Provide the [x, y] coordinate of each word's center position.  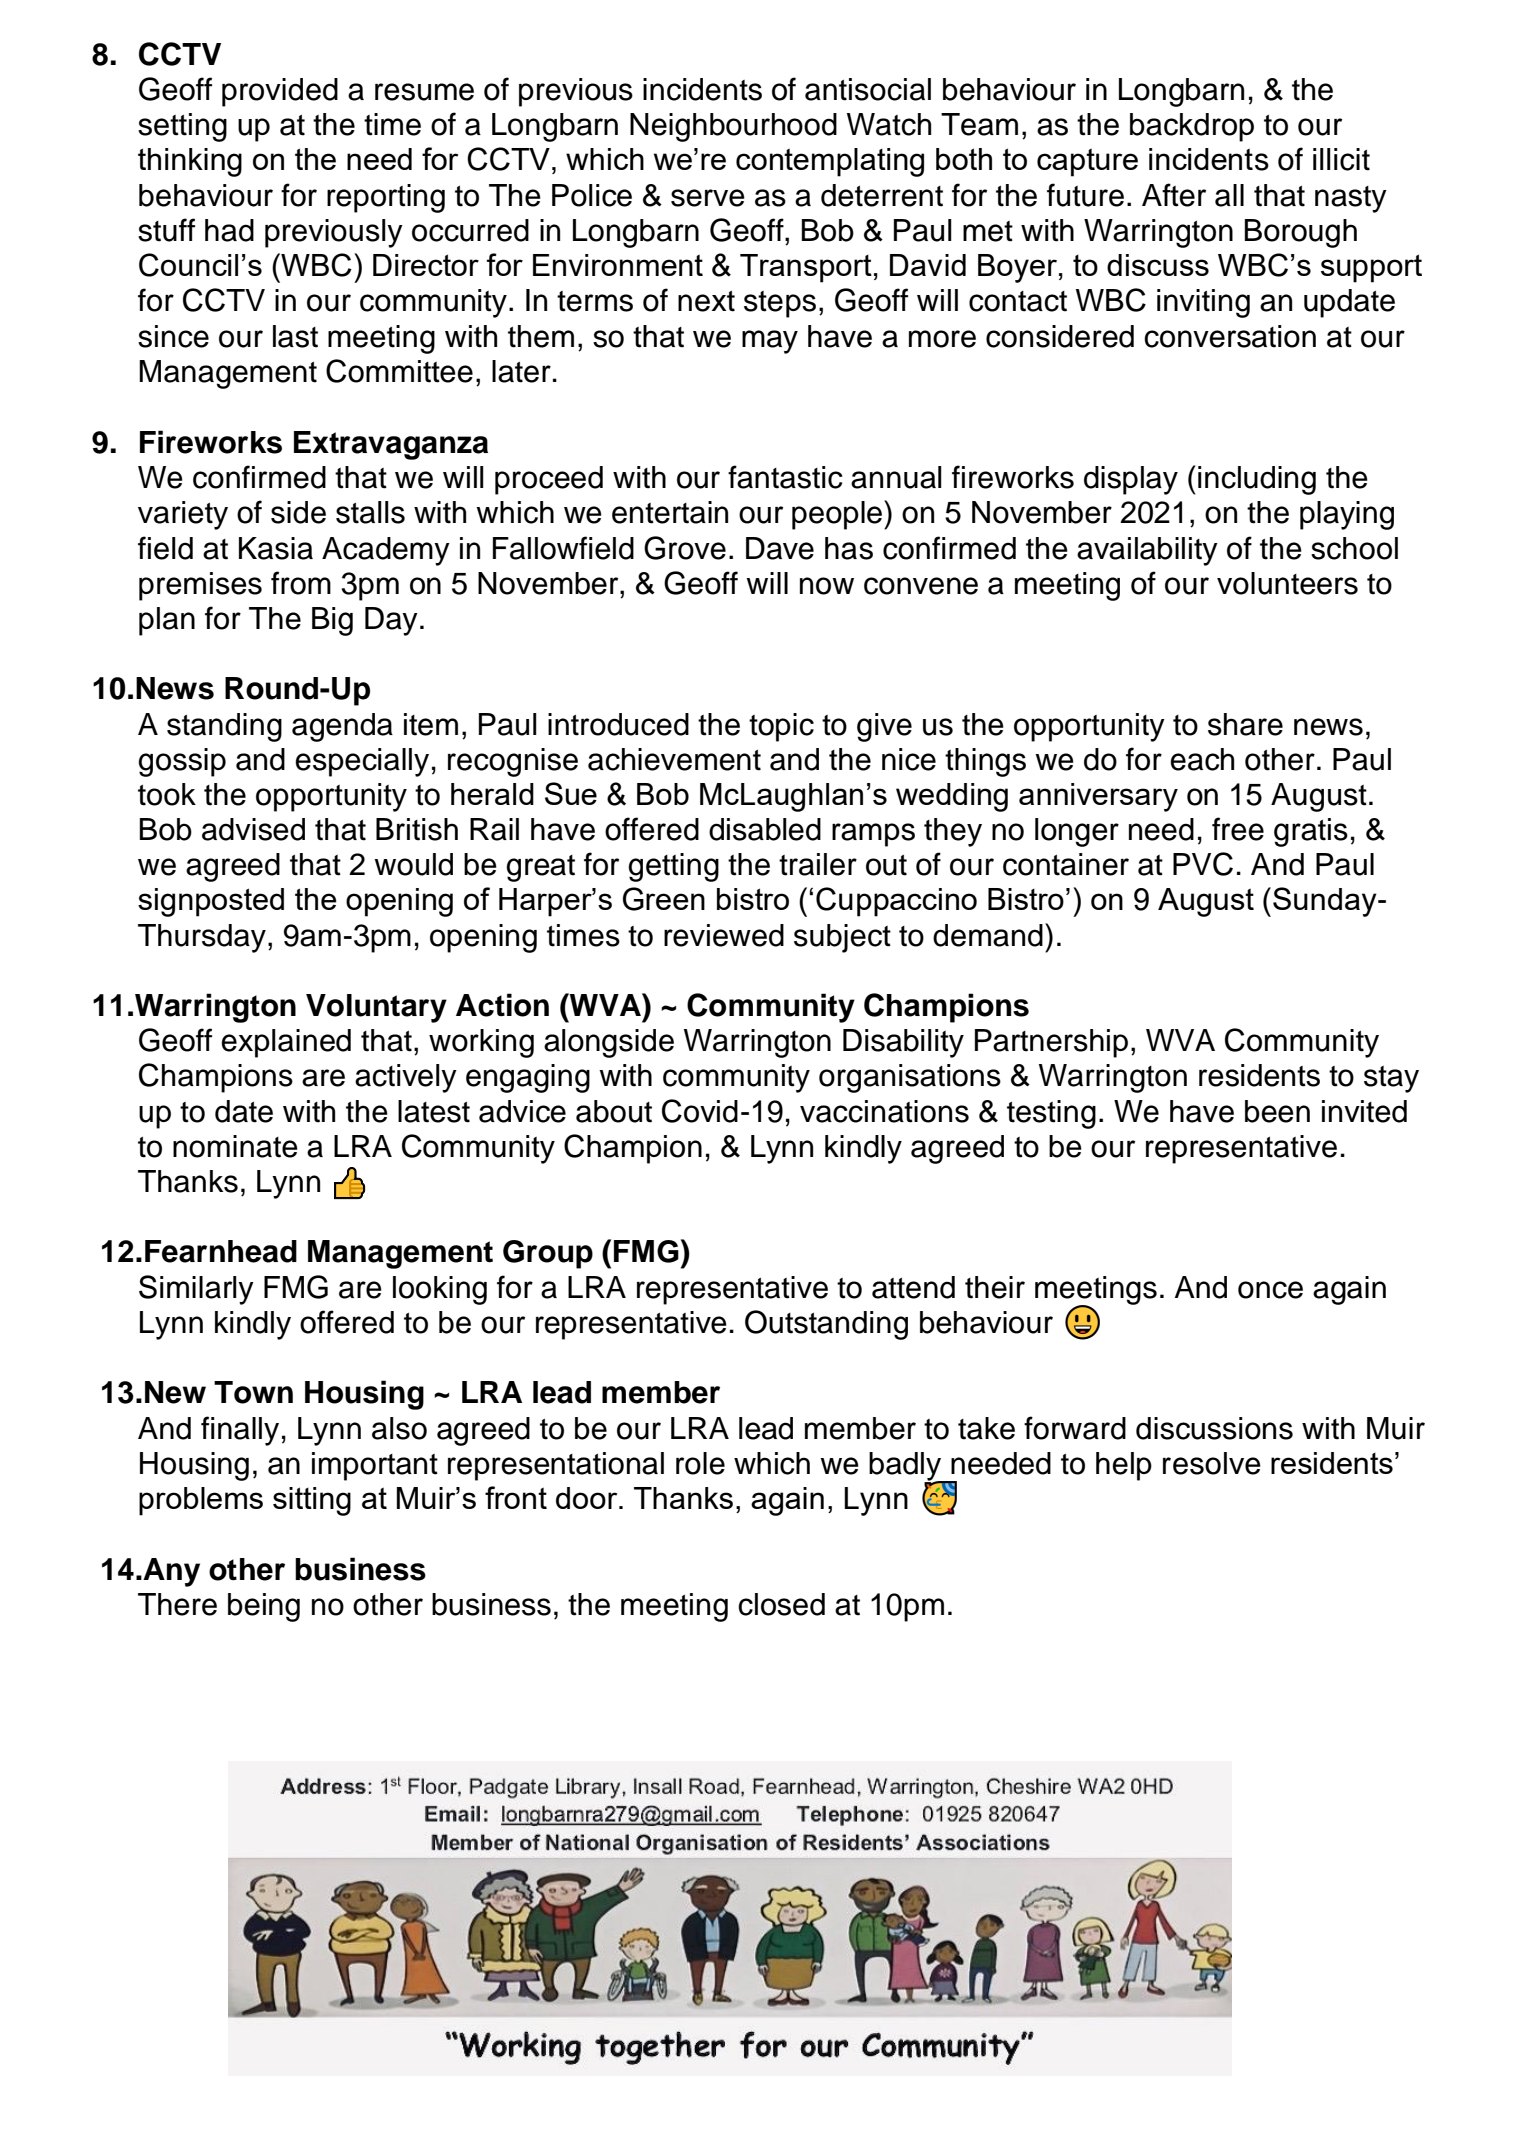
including [1257, 480]
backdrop [1192, 127]
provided [280, 92]
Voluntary [376, 1008]
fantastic [785, 477]
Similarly [196, 1290]
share [1245, 724]
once [1270, 1290]
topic [781, 727]
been [1277, 1111]
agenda [342, 727]
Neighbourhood [733, 127]
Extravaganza [391, 445]
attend [913, 1287]
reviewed [724, 935]
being [264, 1607]
